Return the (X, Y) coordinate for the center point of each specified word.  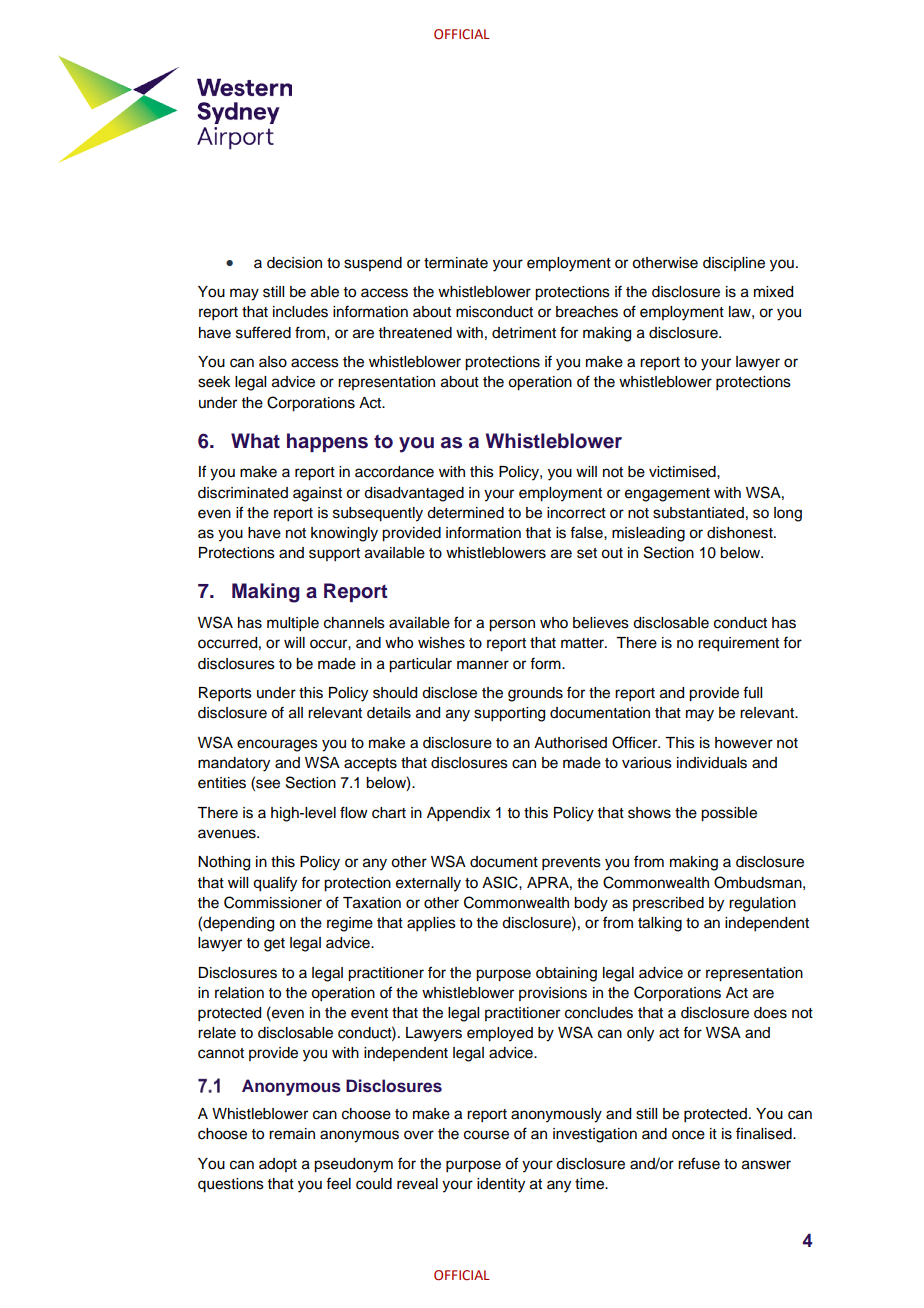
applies (431, 924)
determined (465, 513)
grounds (535, 694)
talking (660, 924)
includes (300, 312)
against (317, 494)
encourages (277, 745)
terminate (456, 263)
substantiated (698, 513)
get (274, 945)
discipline (734, 264)
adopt (278, 1165)
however (744, 743)
